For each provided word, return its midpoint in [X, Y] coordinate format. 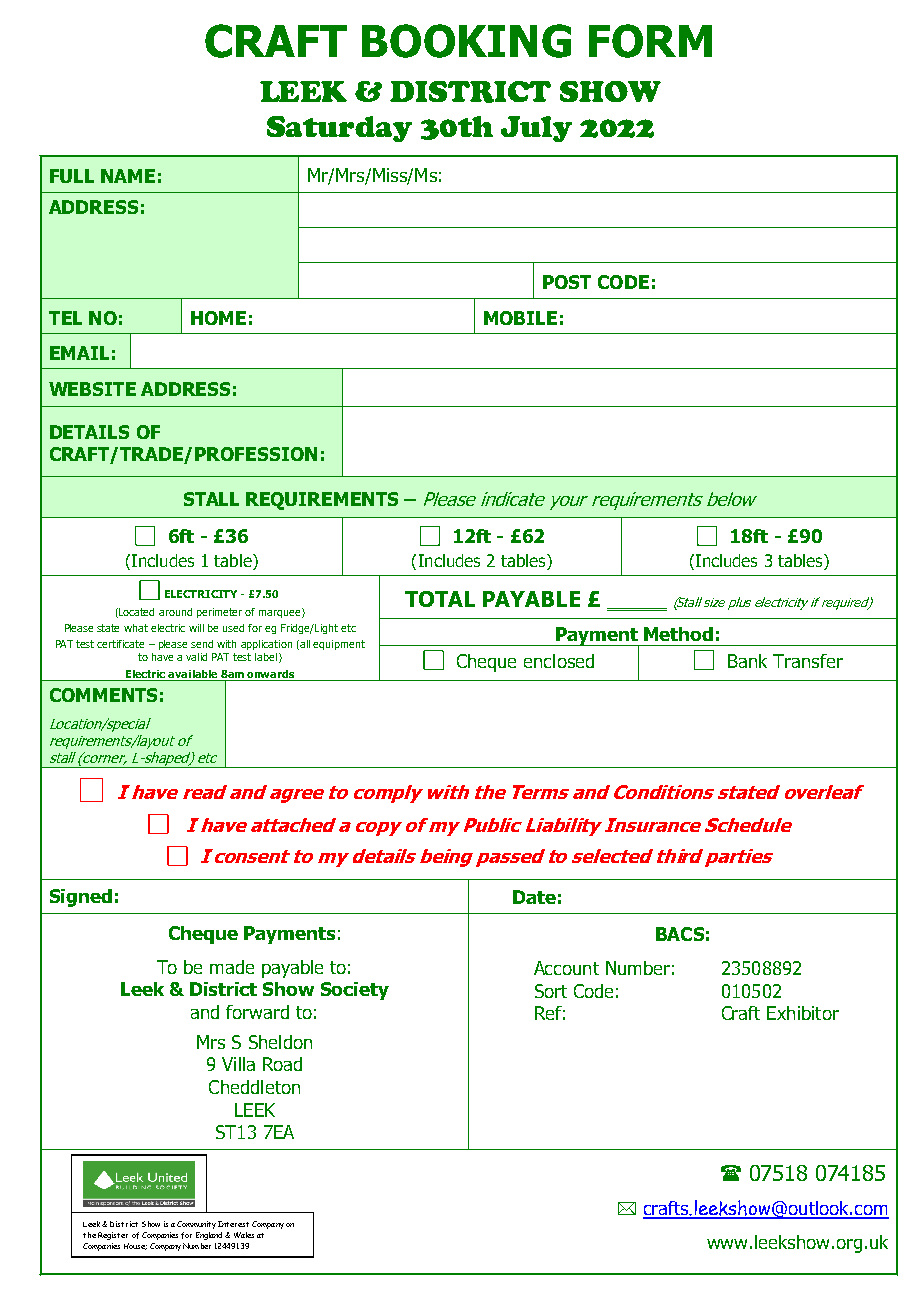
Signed [81, 898]
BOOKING [466, 41]
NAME [128, 176]
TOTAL [440, 599]
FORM [650, 41]
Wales [244, 1235]
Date [534, 897]
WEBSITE [92, 389]
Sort [551, 991]
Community [196, 1225]
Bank [747, 661]
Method [678, 634]
